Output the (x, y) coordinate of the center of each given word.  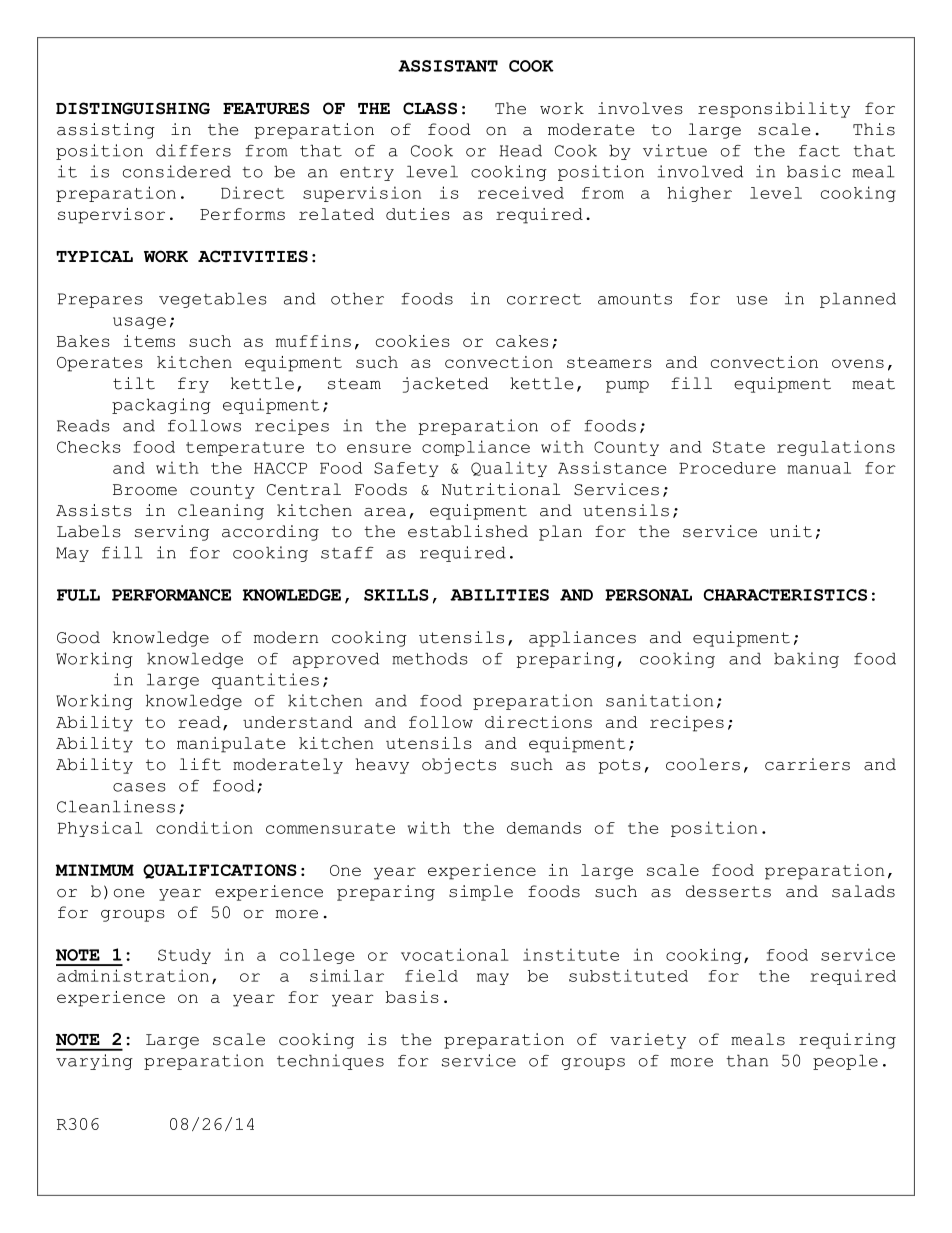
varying (94, 1062)
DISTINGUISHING (133, 108)
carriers (807, 764)
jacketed (446, 385)
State (739, 447)
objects (459, 766)
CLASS (430, 108)
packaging (161, 406)
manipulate (231, 745)
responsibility (774, 110)
